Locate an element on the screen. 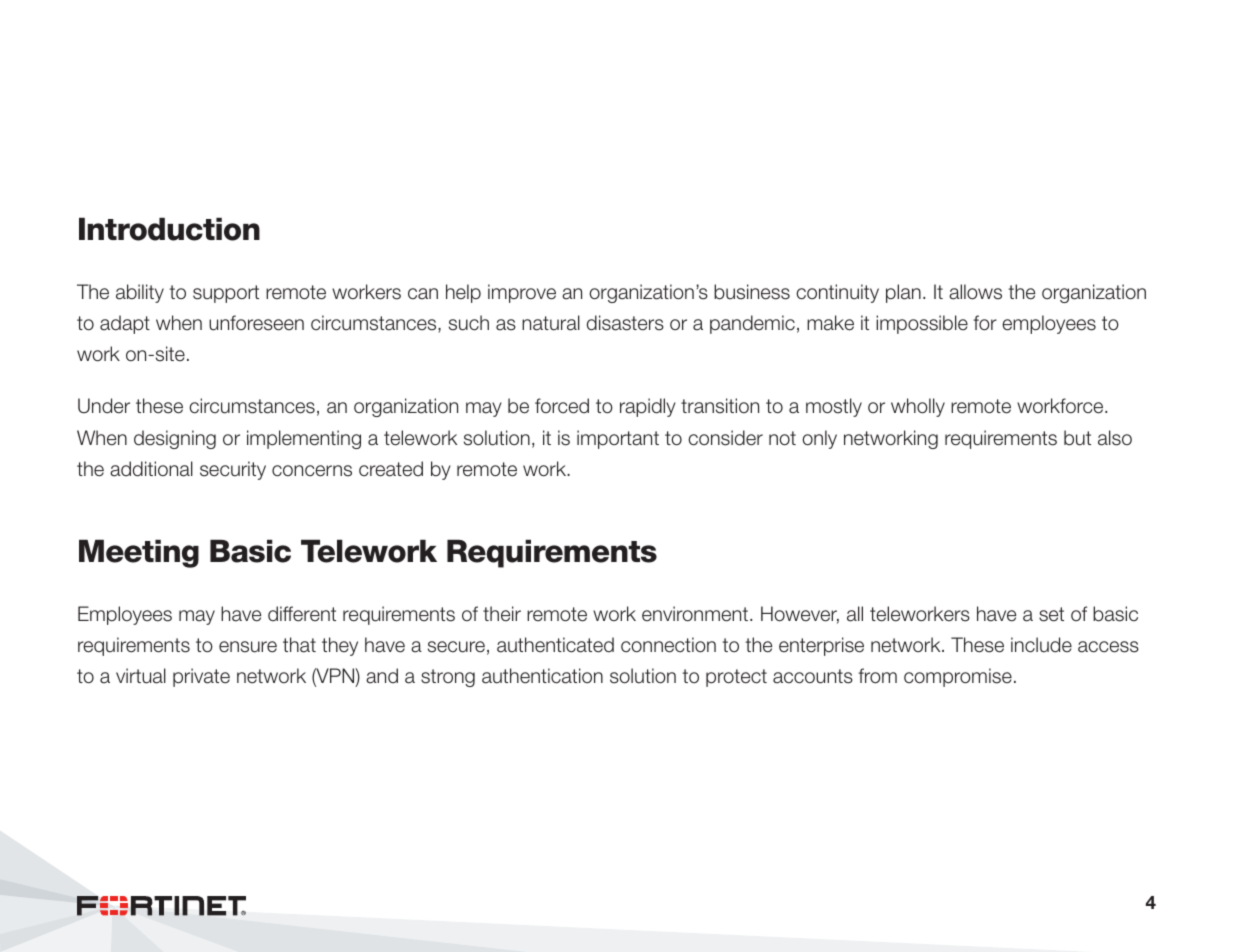 This screenshot has height=952, width=1233. important is located at coordinates (618, 439).
